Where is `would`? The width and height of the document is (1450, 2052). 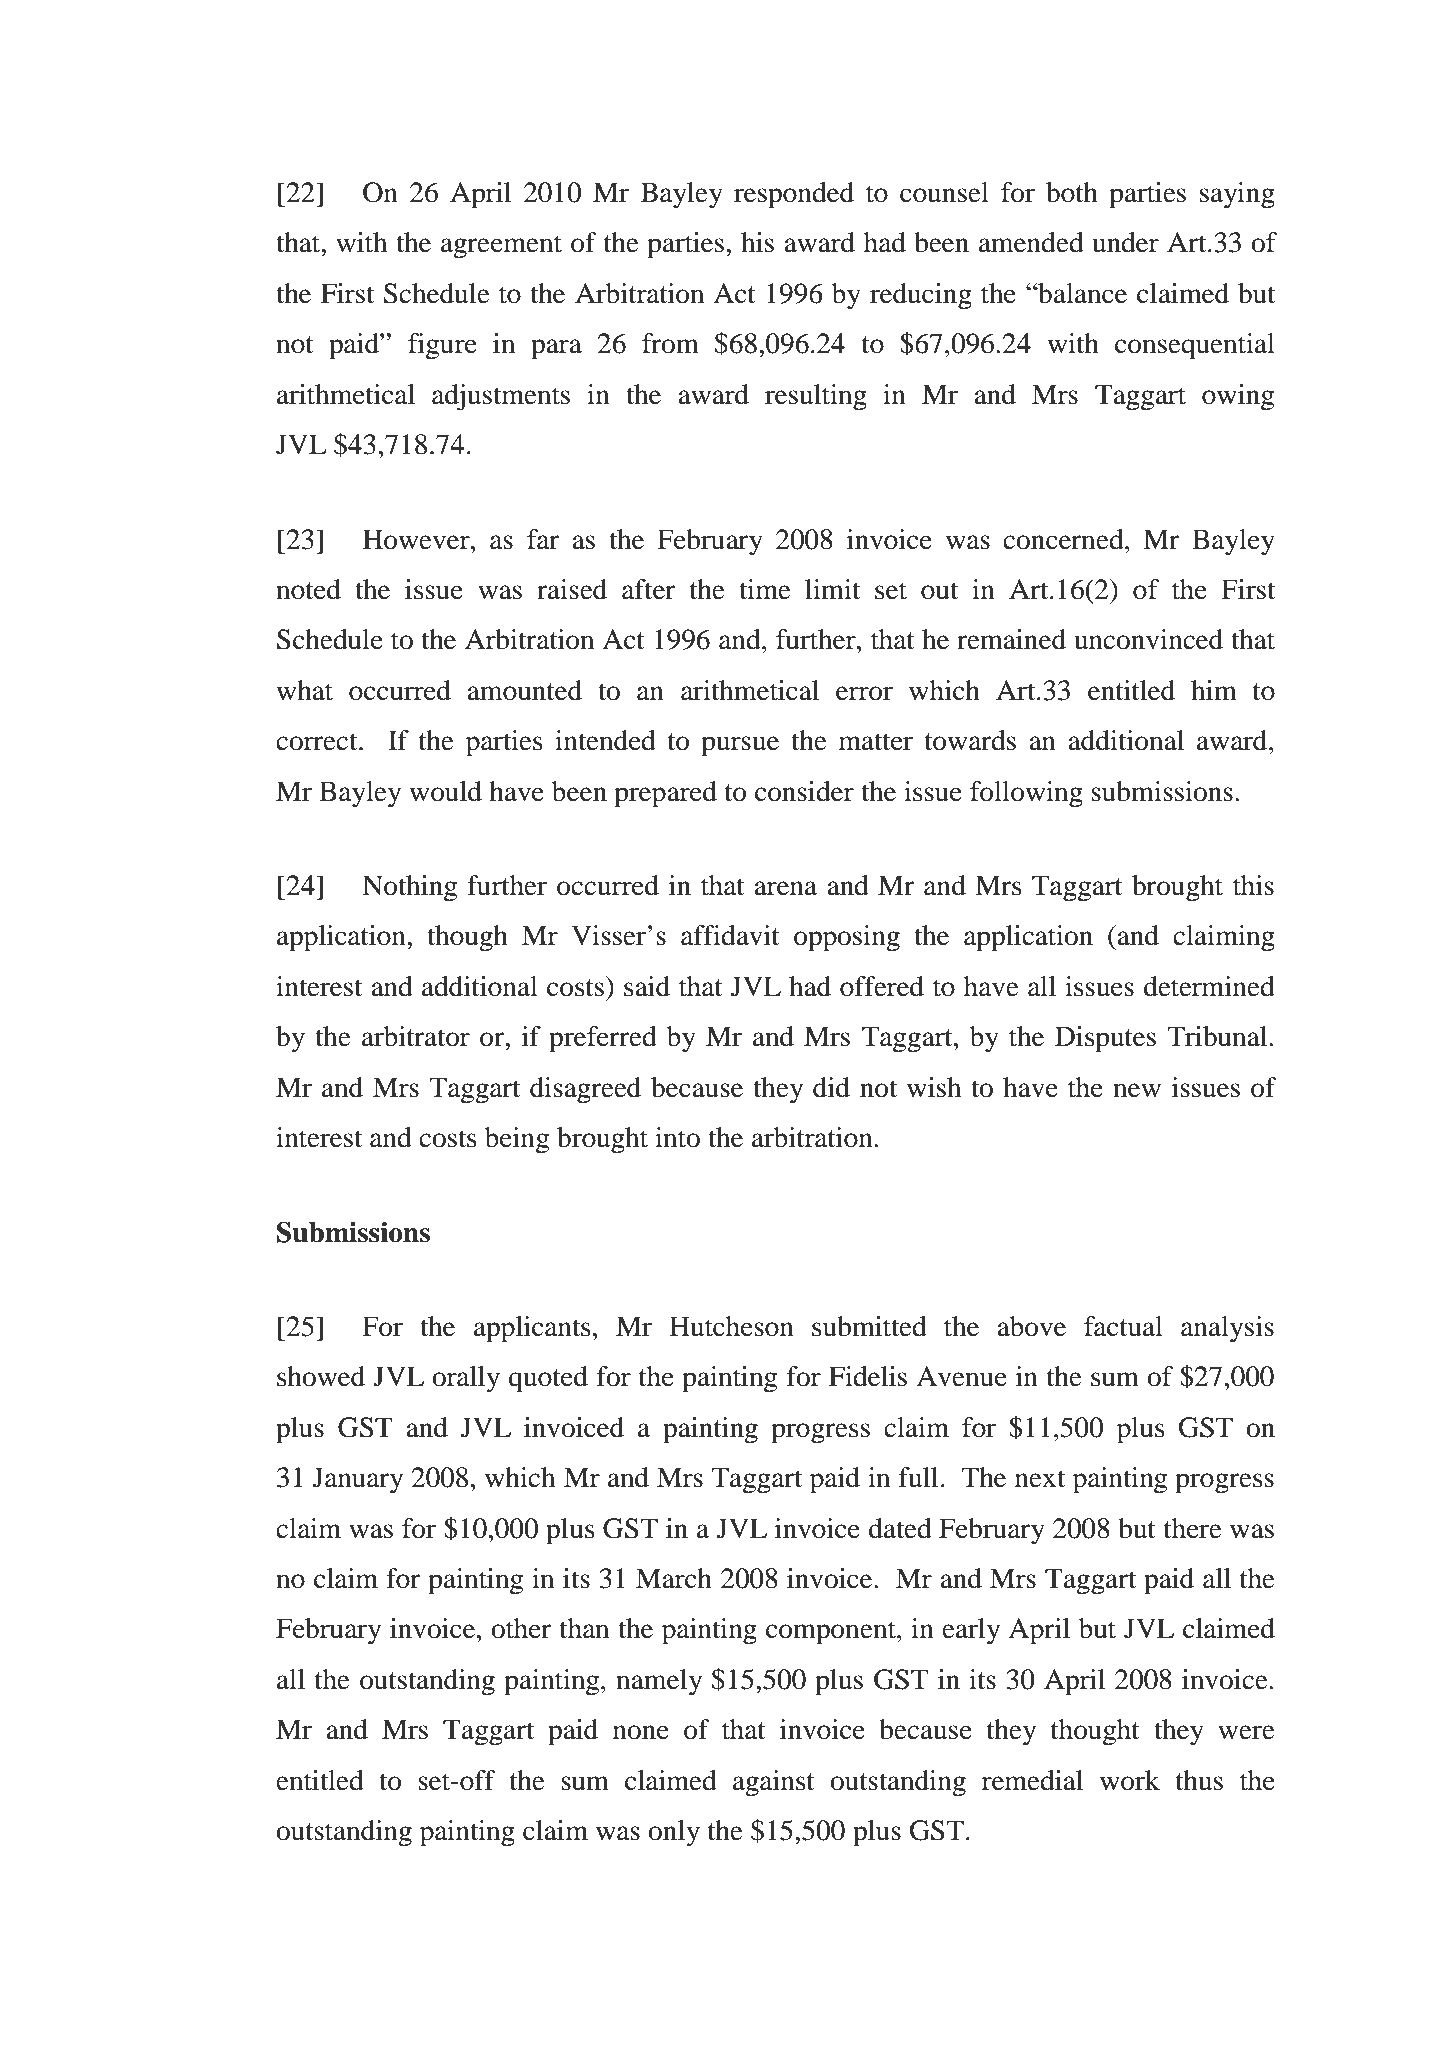 would is located at coordinates (446, 791).
